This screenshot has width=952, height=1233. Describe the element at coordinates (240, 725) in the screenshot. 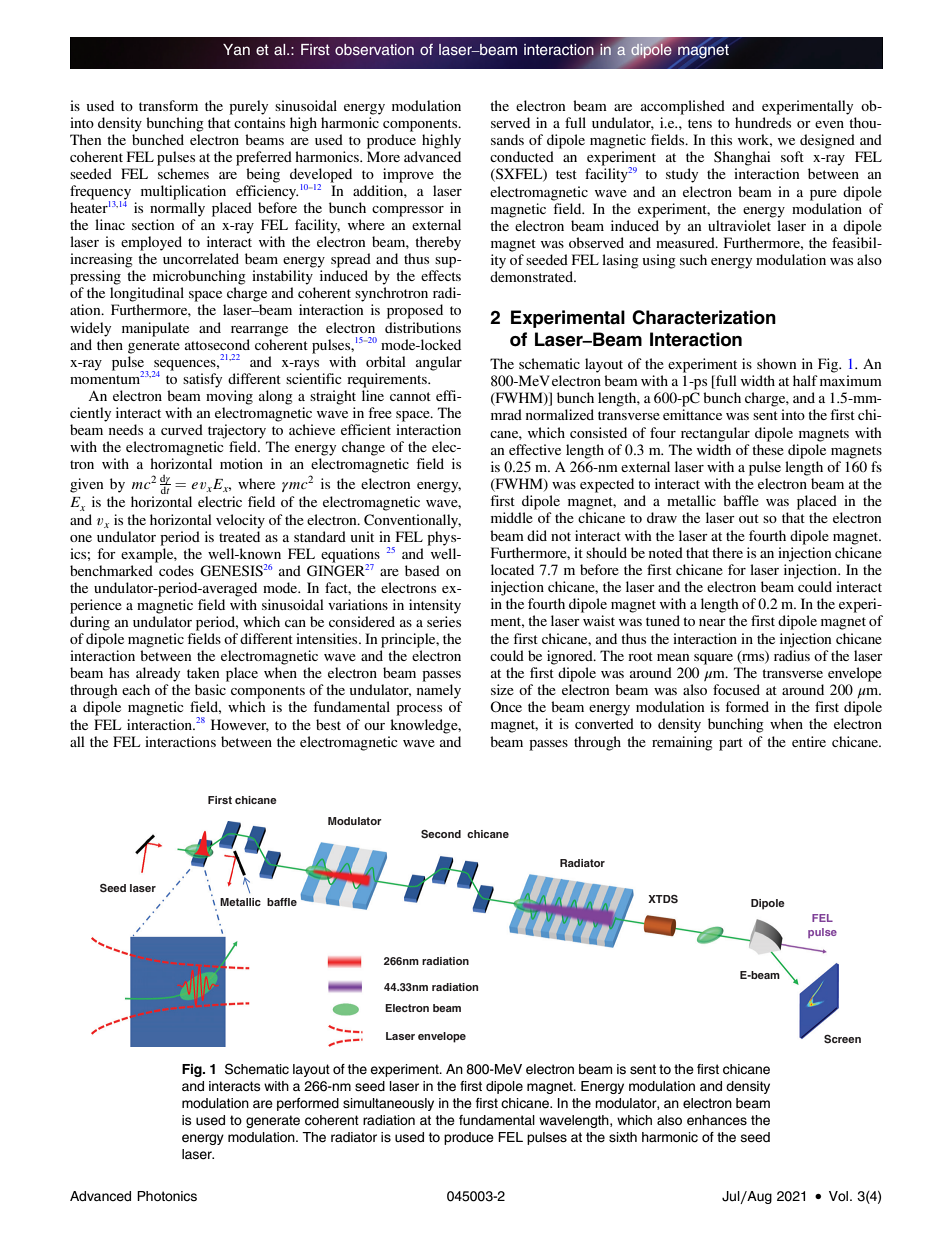

I see `However` at that location.
